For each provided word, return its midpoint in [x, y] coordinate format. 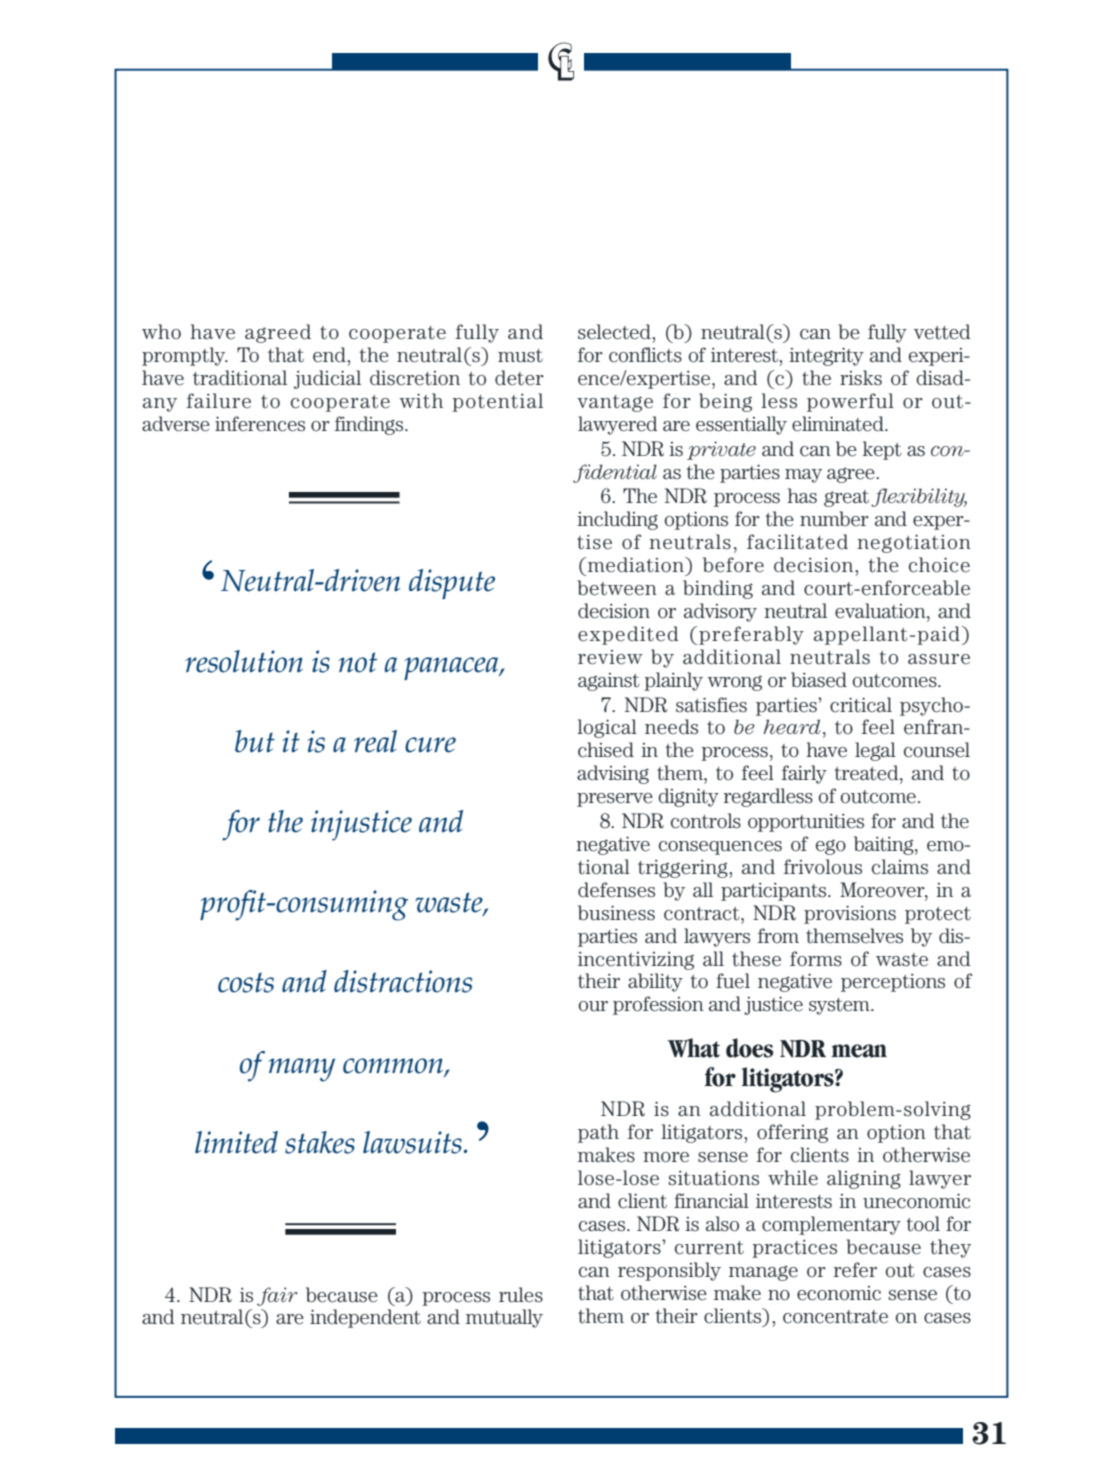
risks [861, 378]
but [255, 741]
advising [613, 774]
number [834, 519]
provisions [850, 914]
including [617, 520]
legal [875, 751]
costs [246, 982]
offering [792, 1133]
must [520, 356]
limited [236, 1142]
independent [365, 1318]
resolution [244, 661]
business [616, 913]
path [598, 1133]
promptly [185, 356]
